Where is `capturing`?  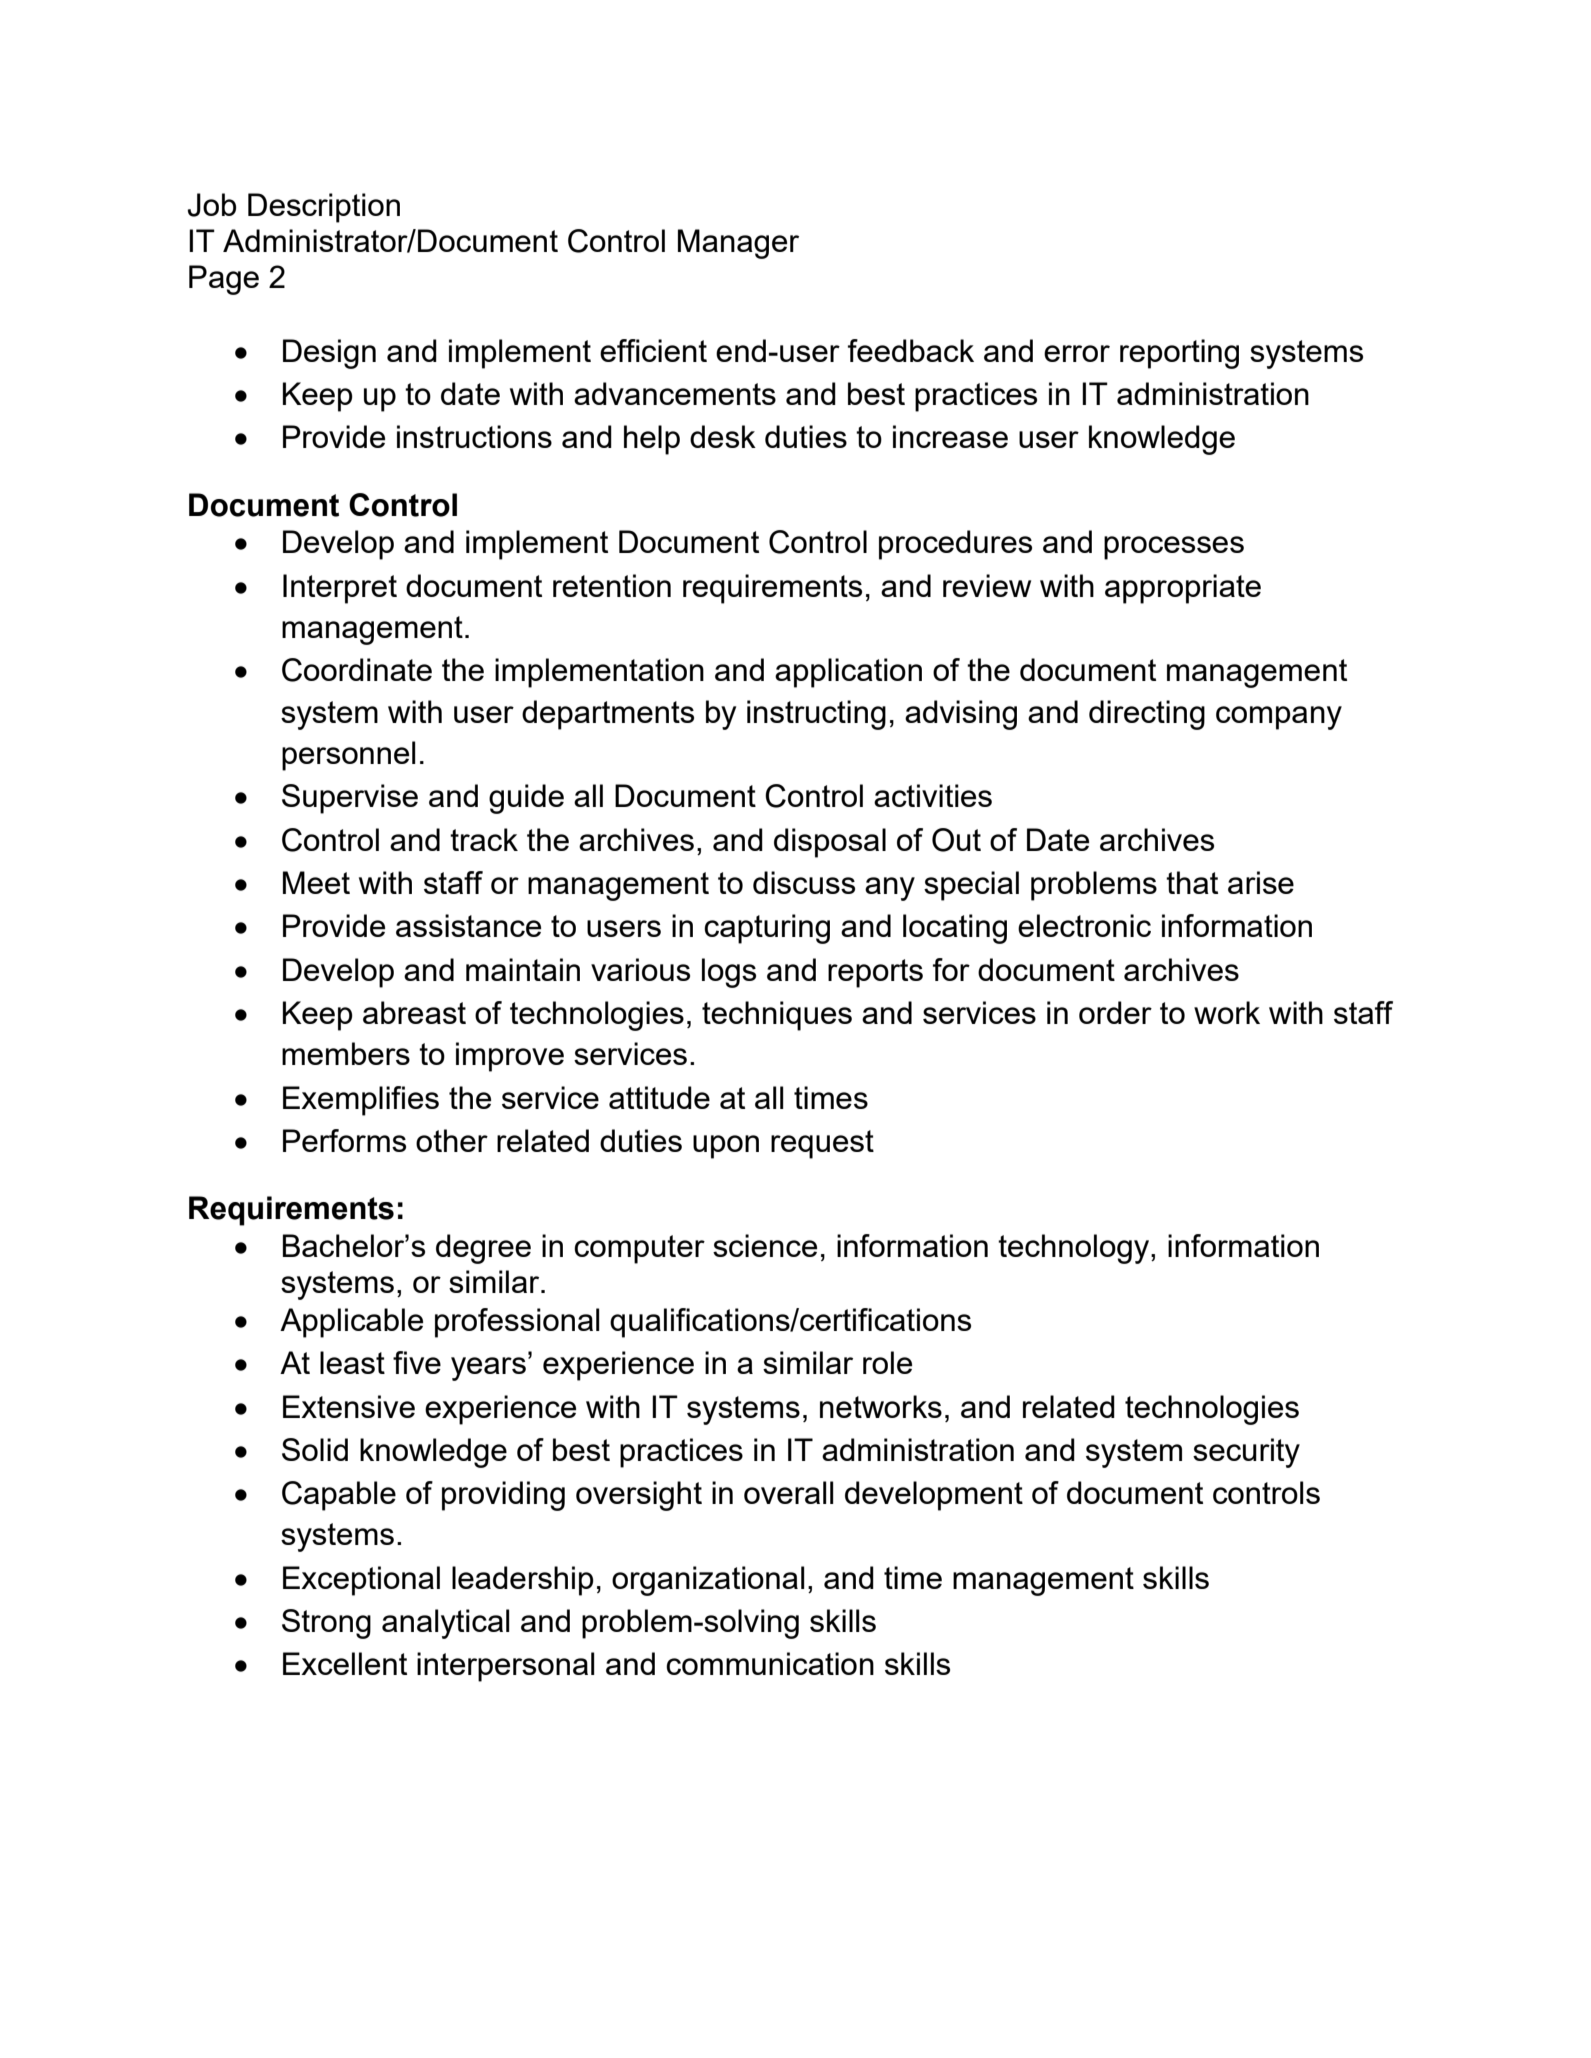 capturing is located at coordinates (767, 929).
